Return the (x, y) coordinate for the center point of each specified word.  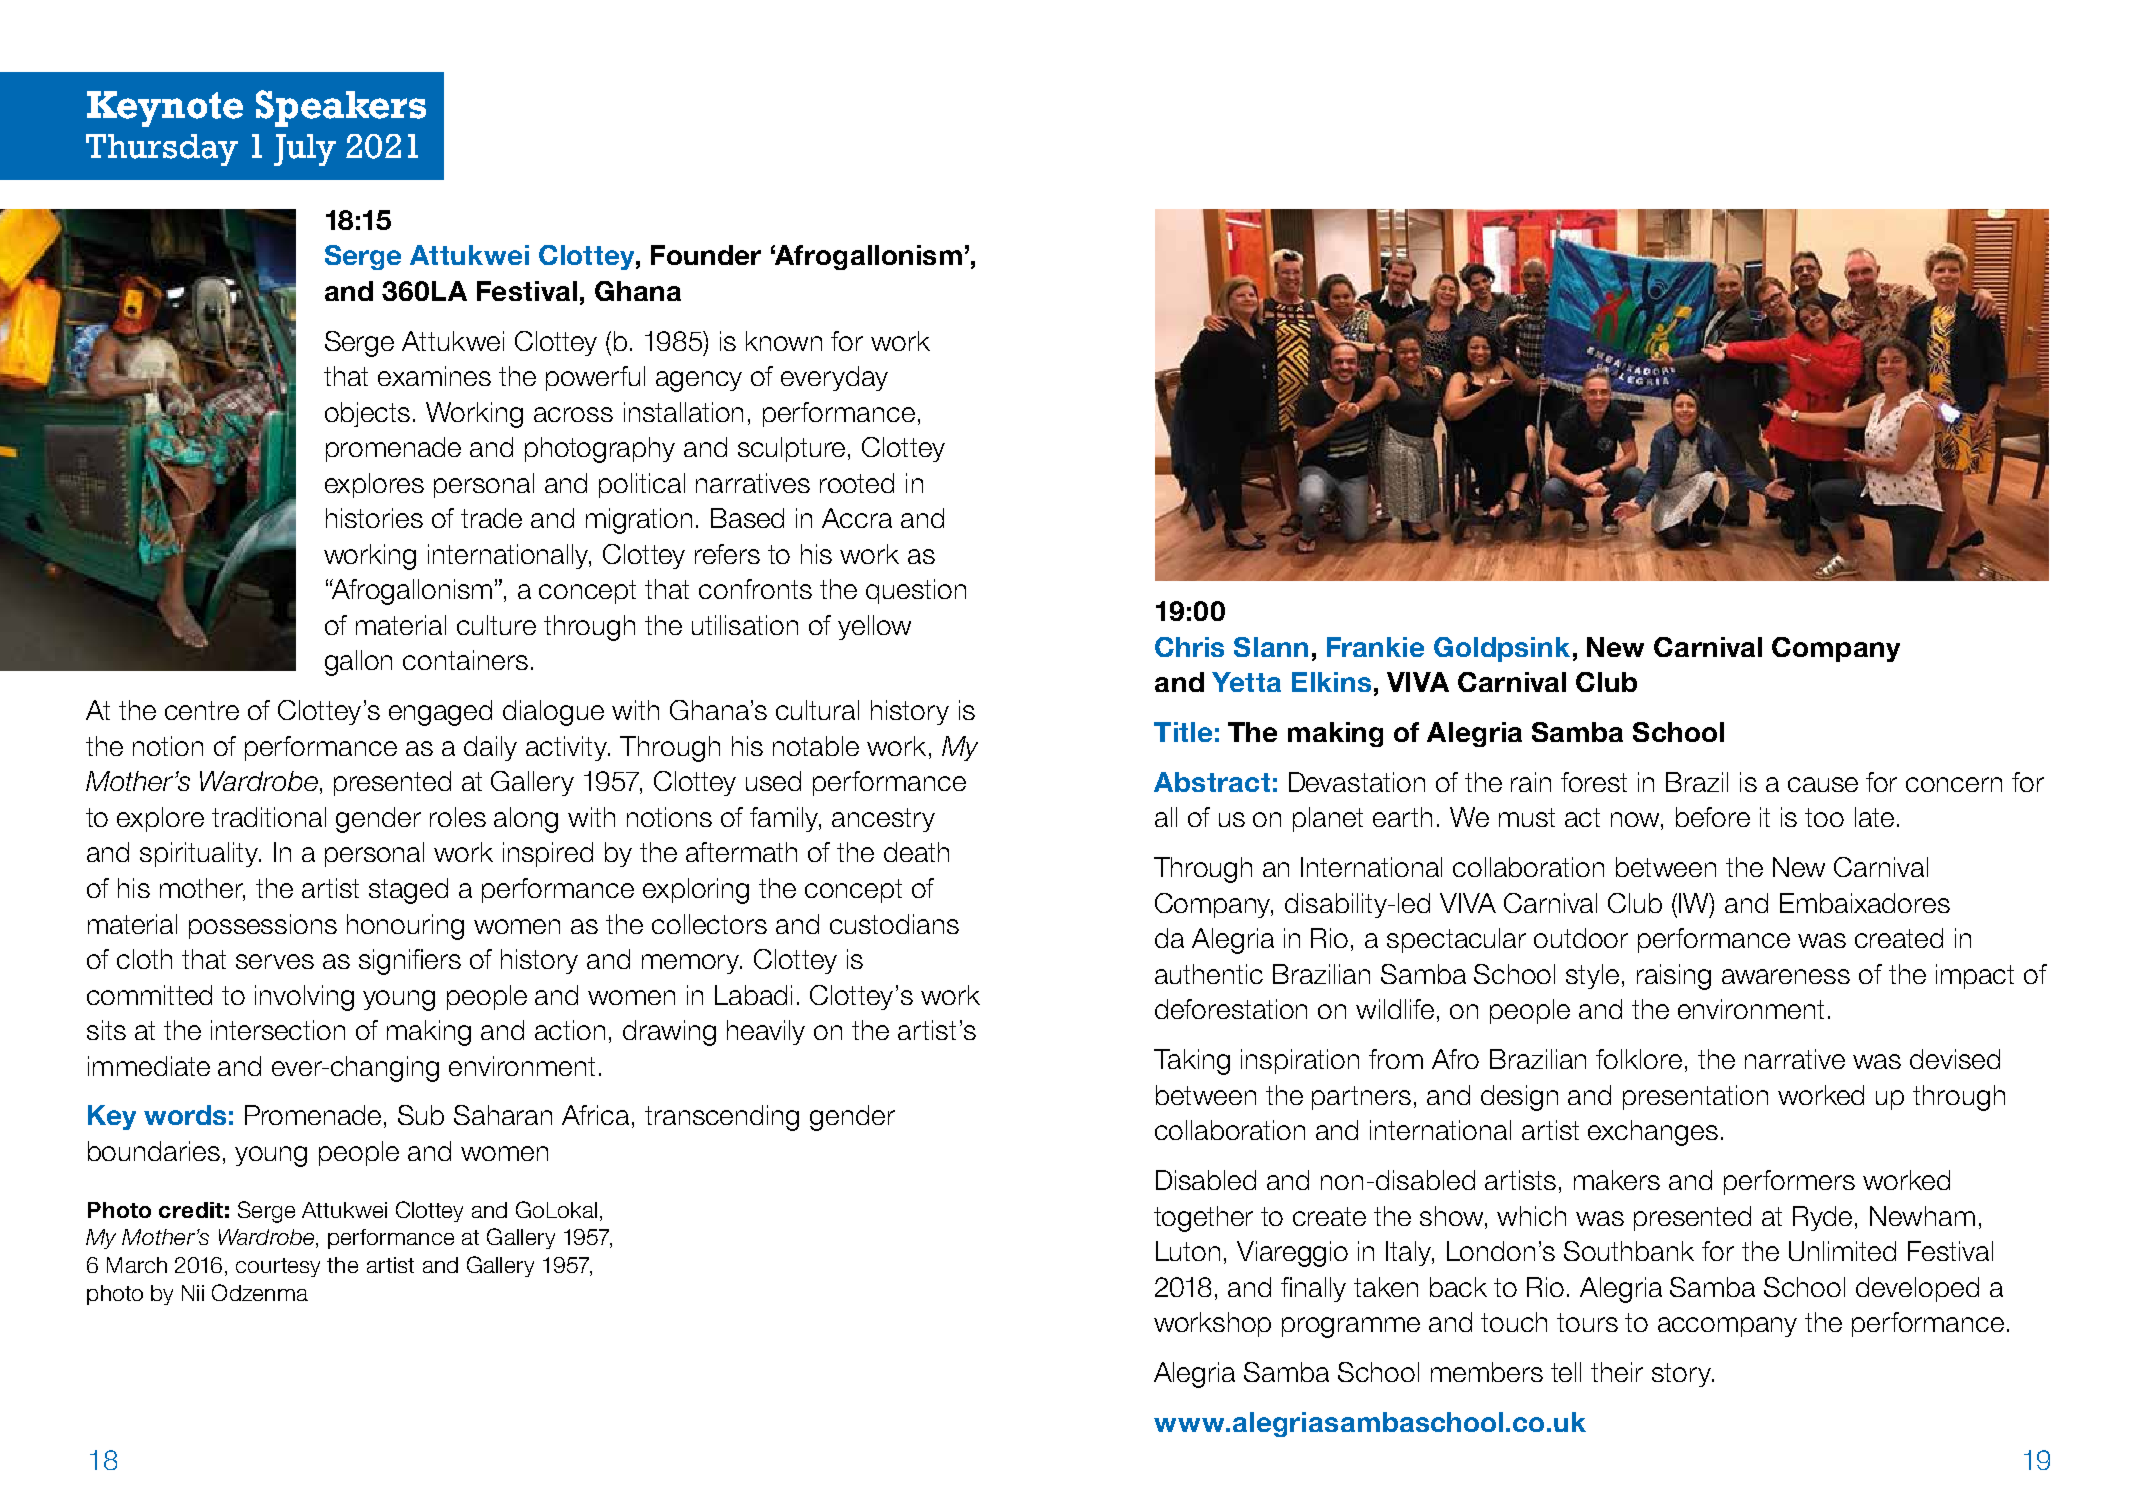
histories (374, 518)
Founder (706, 255)
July (305, 150)
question (916, 591)
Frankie (1375, 647)
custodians (894, 924)
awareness (1786, 976)
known (784, 341)
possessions (263, 926)
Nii (193, 1293)
